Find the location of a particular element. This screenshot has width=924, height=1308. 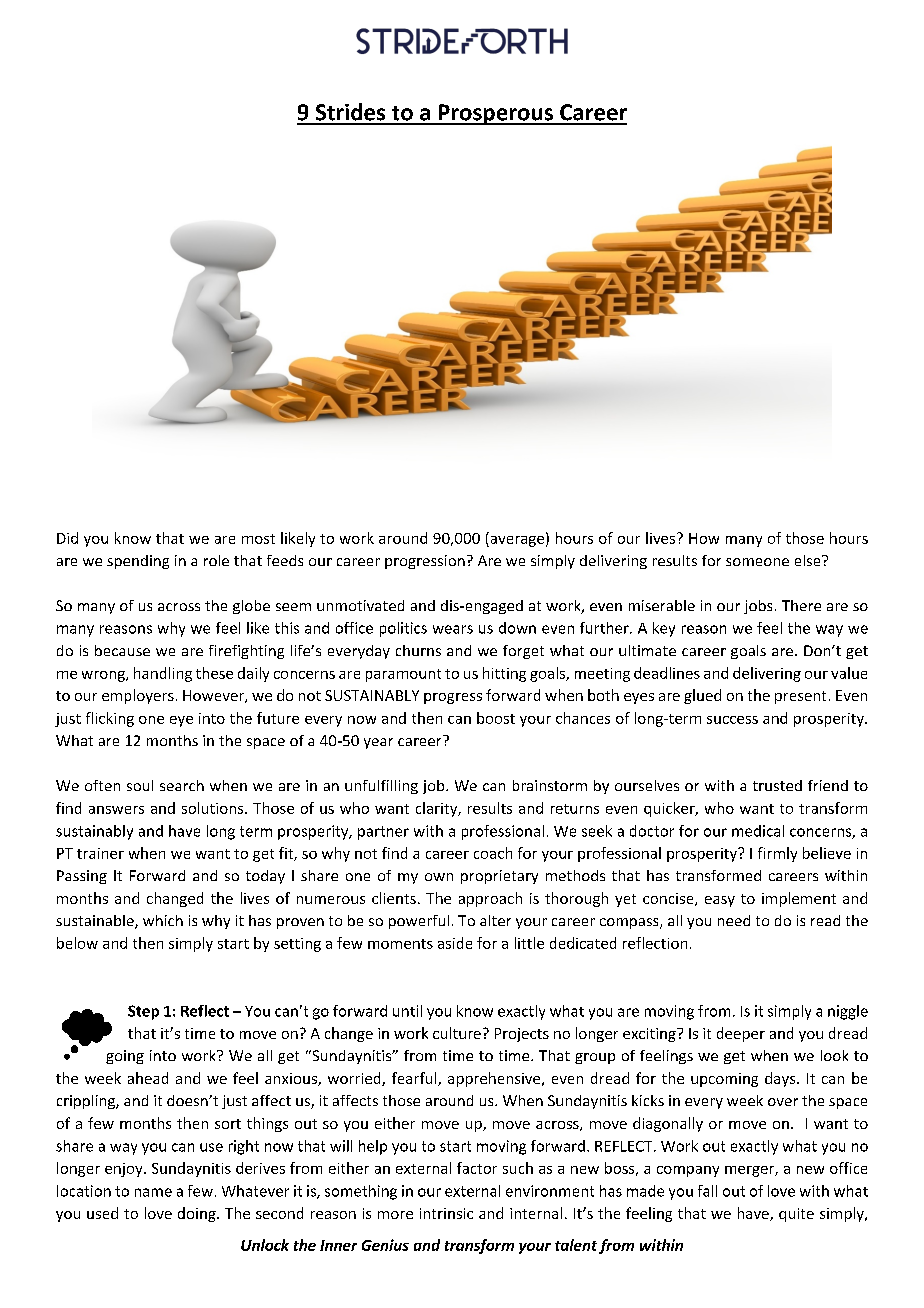

intrinsic is located at coordinates (446, 1213).
